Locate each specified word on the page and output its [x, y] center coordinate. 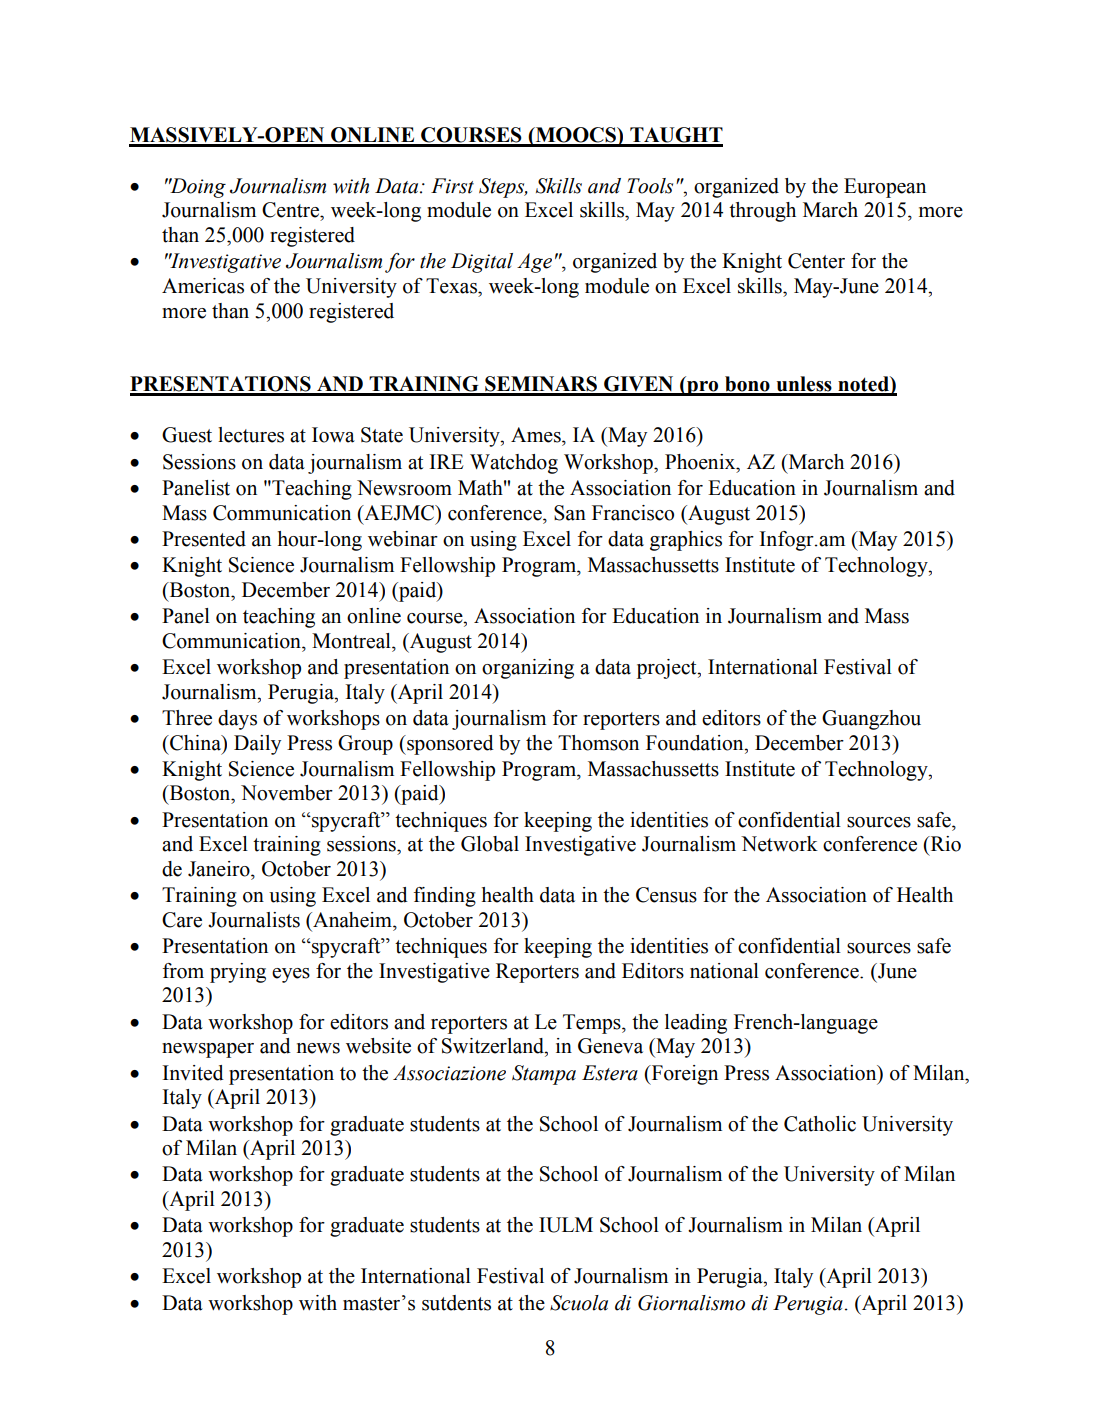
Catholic [820, 1124]
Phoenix [701, 462]
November [287, 793]
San [570, 513]
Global [490, 844]
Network [779, 844]
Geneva [610, 1046]
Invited [193, 1073]
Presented [204, 539]
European [885, 188]
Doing [197, 188]
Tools [650, 186]
